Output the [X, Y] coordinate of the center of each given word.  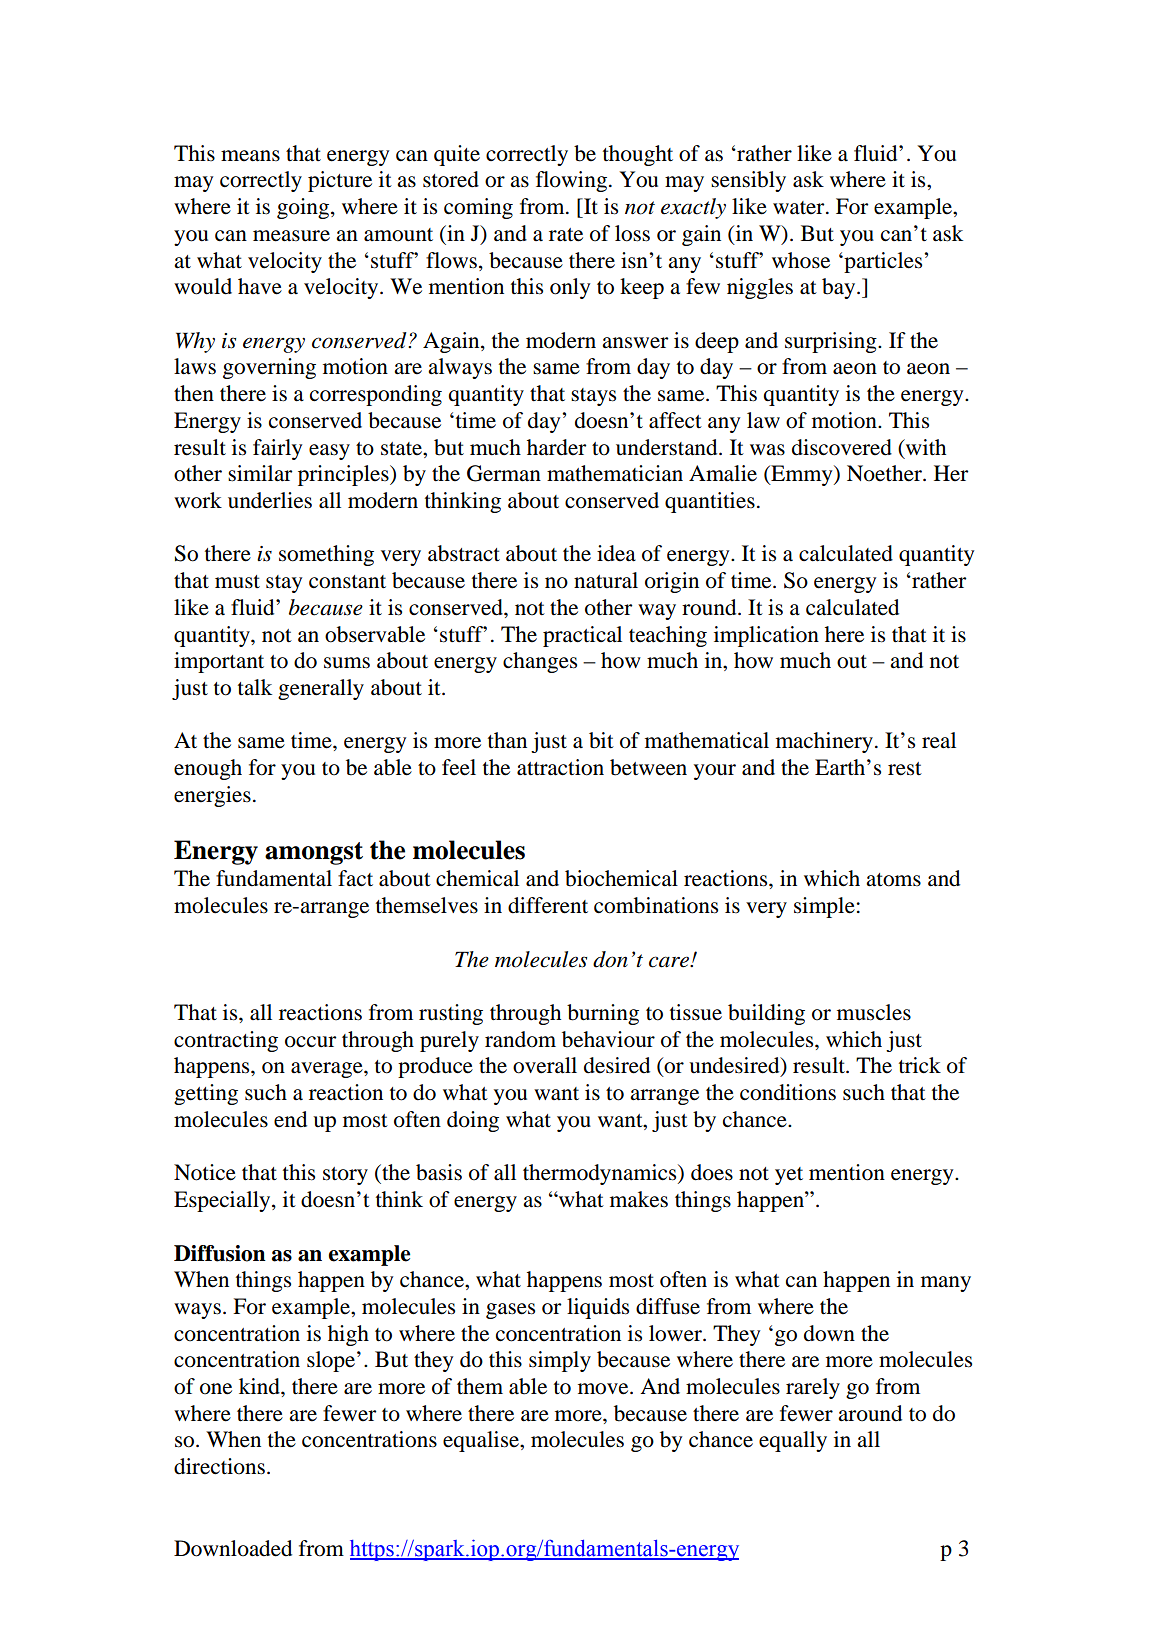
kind [260, 1386]
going [304, 208]
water [800, 208]
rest [905, 769]
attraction [560, 767]
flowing [571, 181]
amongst [314, 853]
